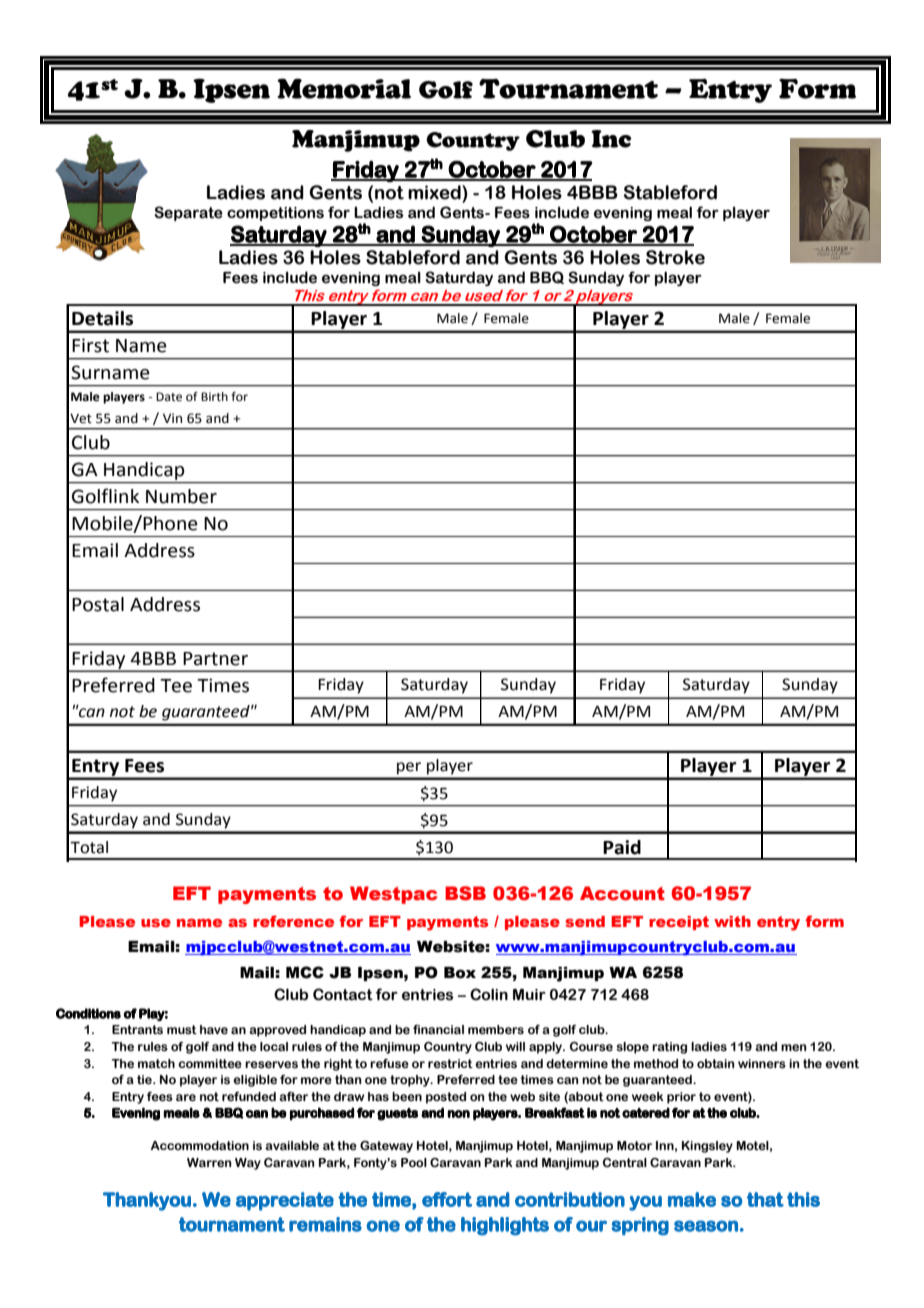 The image size is (924, 1308). Describe the element at coordinates (209, 1162) in the screenshot. I see `Warren` at that location.
